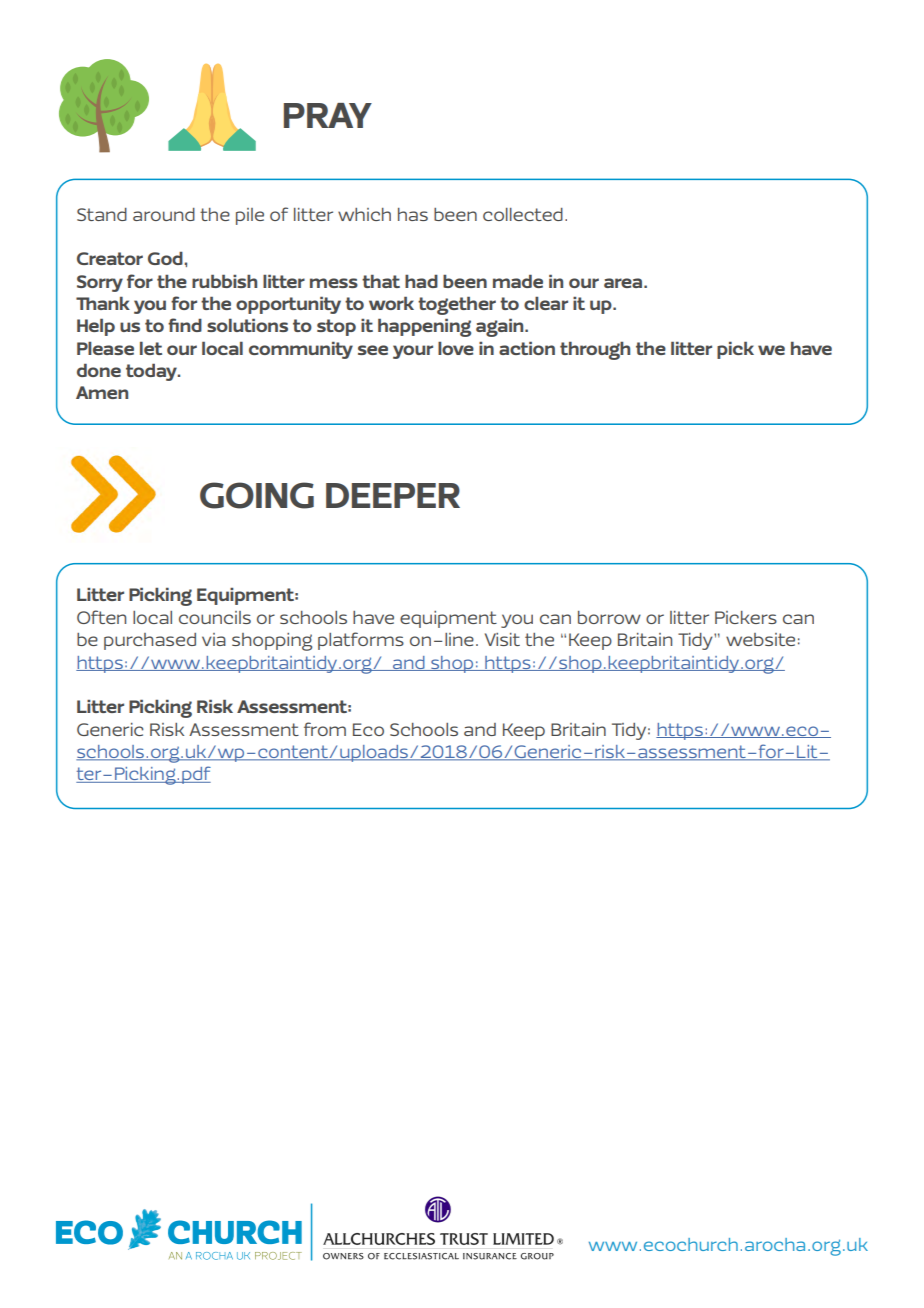 Image resolution: width=924 pixels, height=1308 pixels. Describe the element at coordinates (595, 350) in the image. I see `through` at that location.
